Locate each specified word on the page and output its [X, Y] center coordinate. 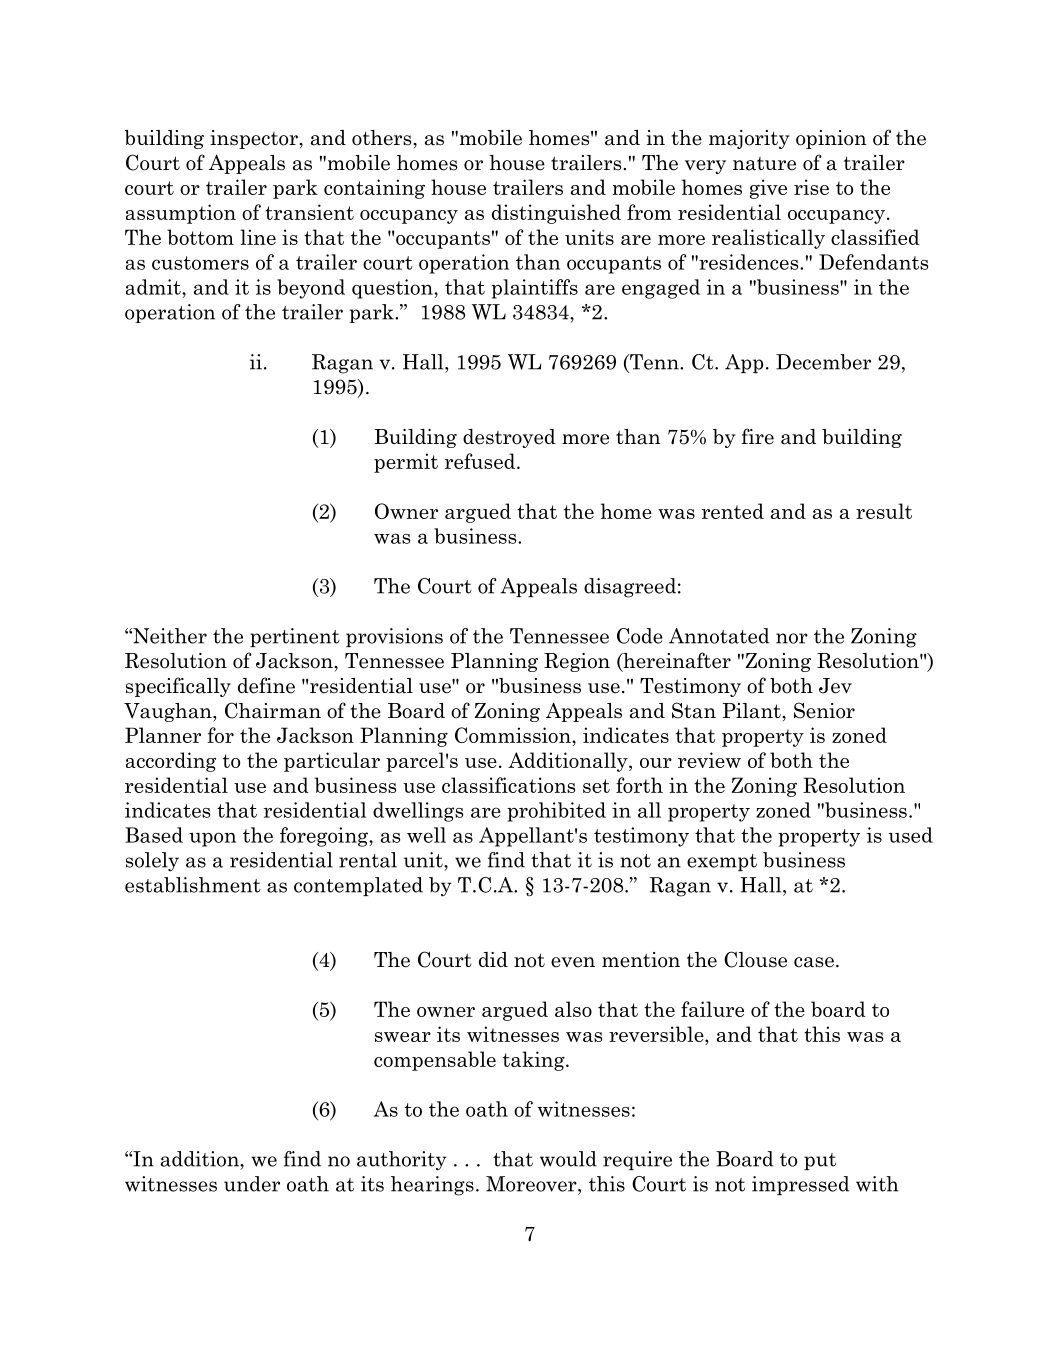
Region [577, 662]
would [568, 1159]
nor [792, 638]
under [252, 1184]
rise [811, 187]
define [266, 685]
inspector [255, 139]
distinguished [556, 214]
